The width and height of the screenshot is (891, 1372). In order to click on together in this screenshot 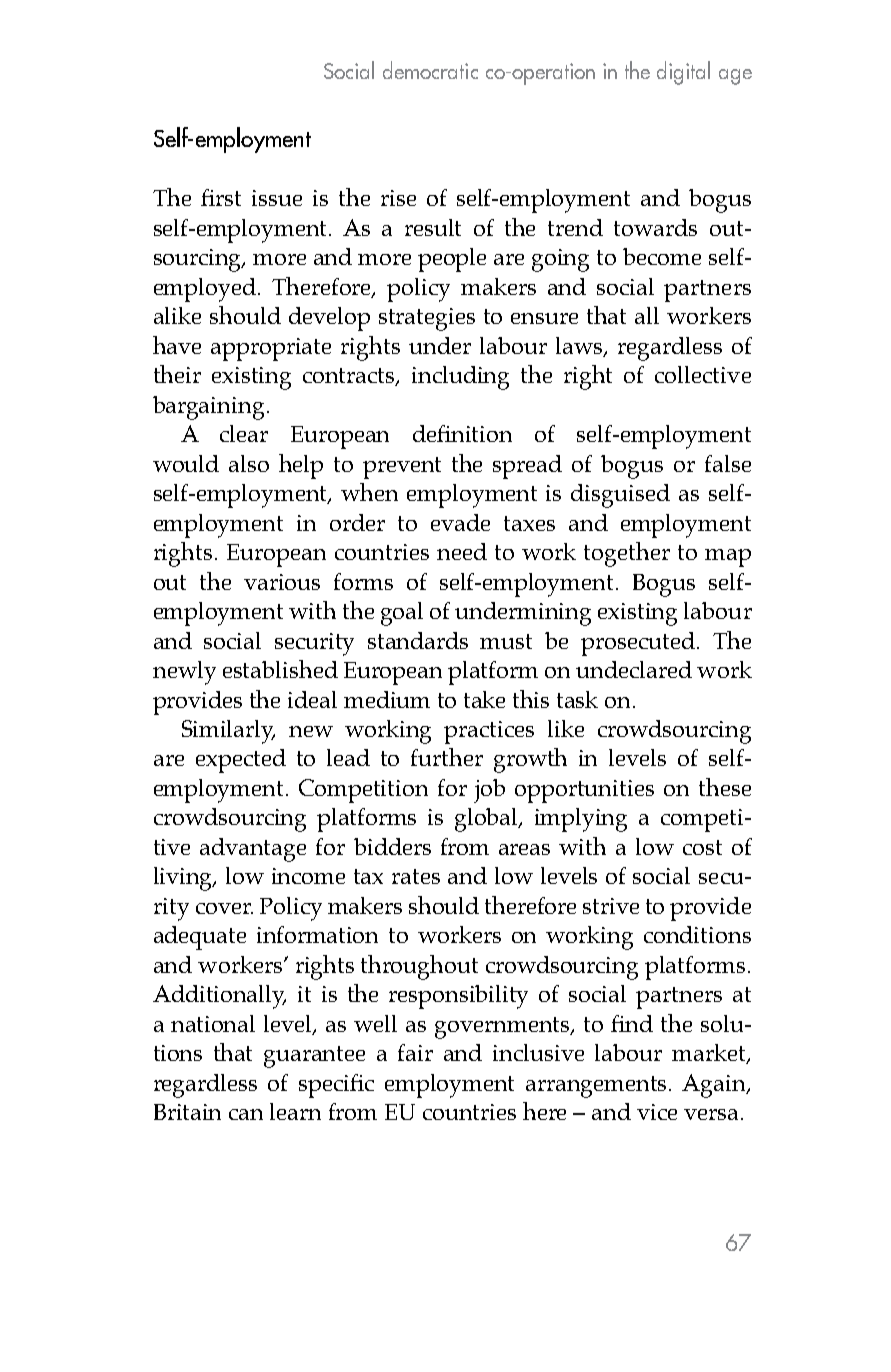, I will do `click(627, 554)`.
